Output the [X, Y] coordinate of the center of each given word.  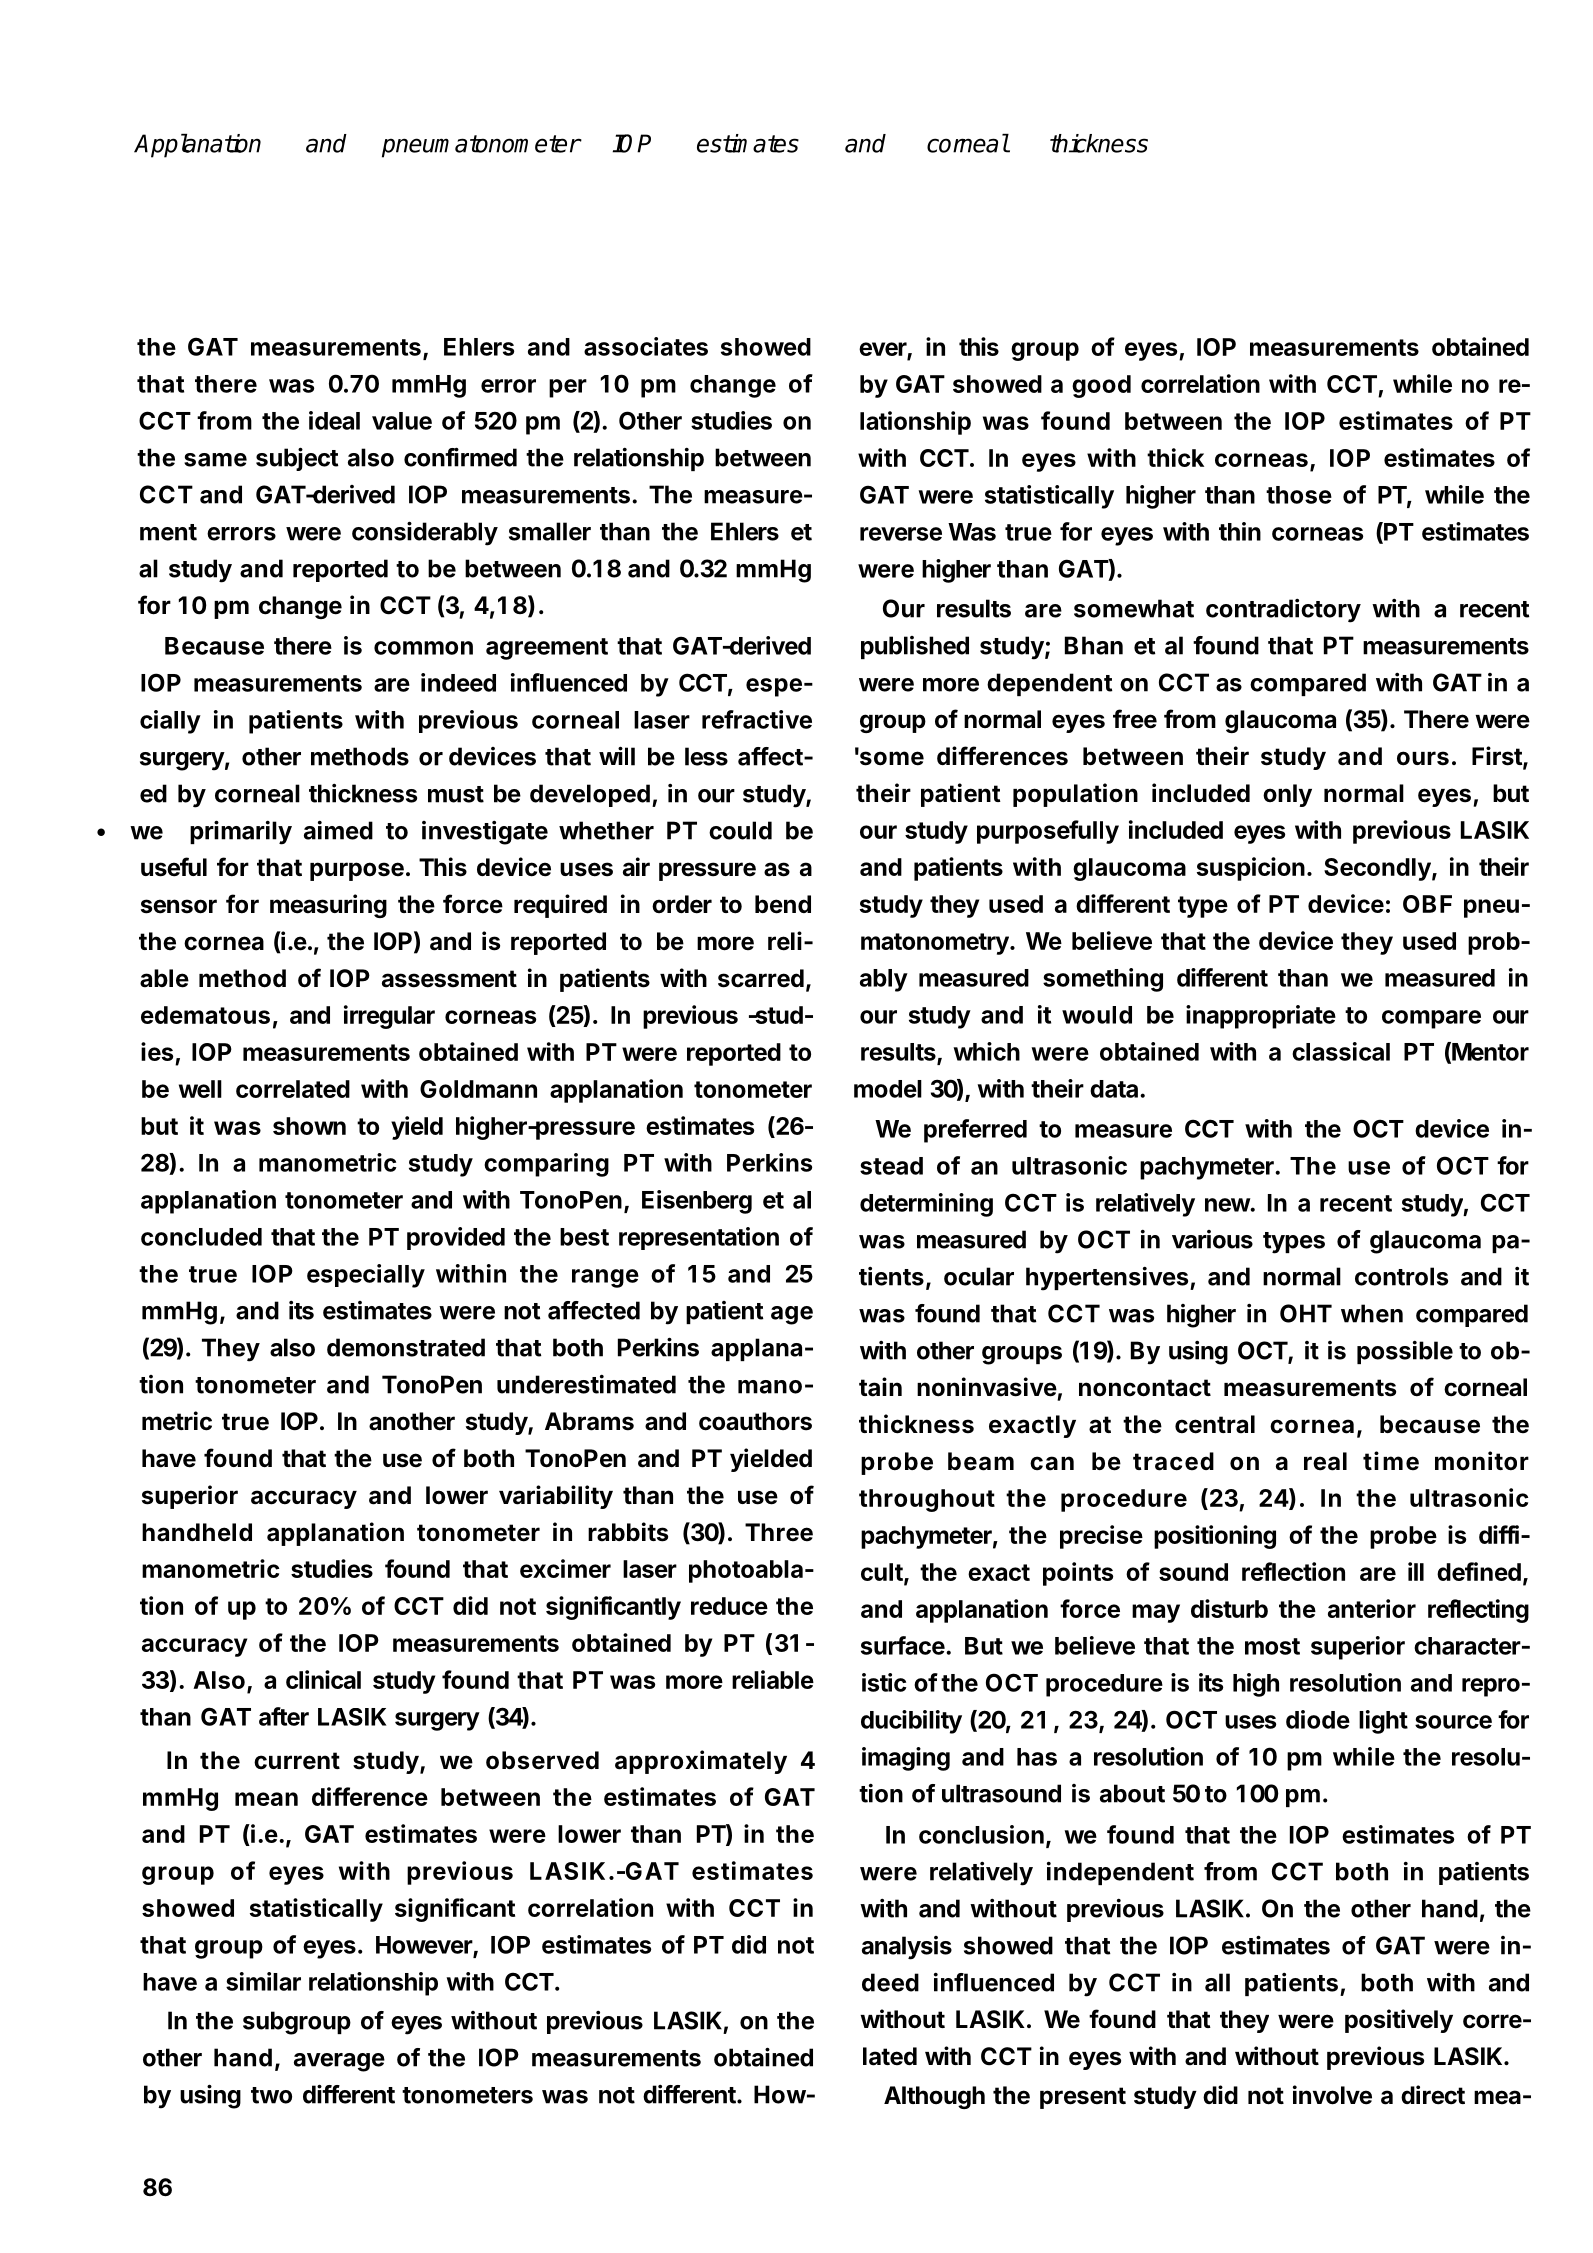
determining [926, 1205]
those [1299, 495]
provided [456, 1238]
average [339, 2062]
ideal [334, 420]
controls [1401, 1276]
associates [646, 346]
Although [934, 2097]
